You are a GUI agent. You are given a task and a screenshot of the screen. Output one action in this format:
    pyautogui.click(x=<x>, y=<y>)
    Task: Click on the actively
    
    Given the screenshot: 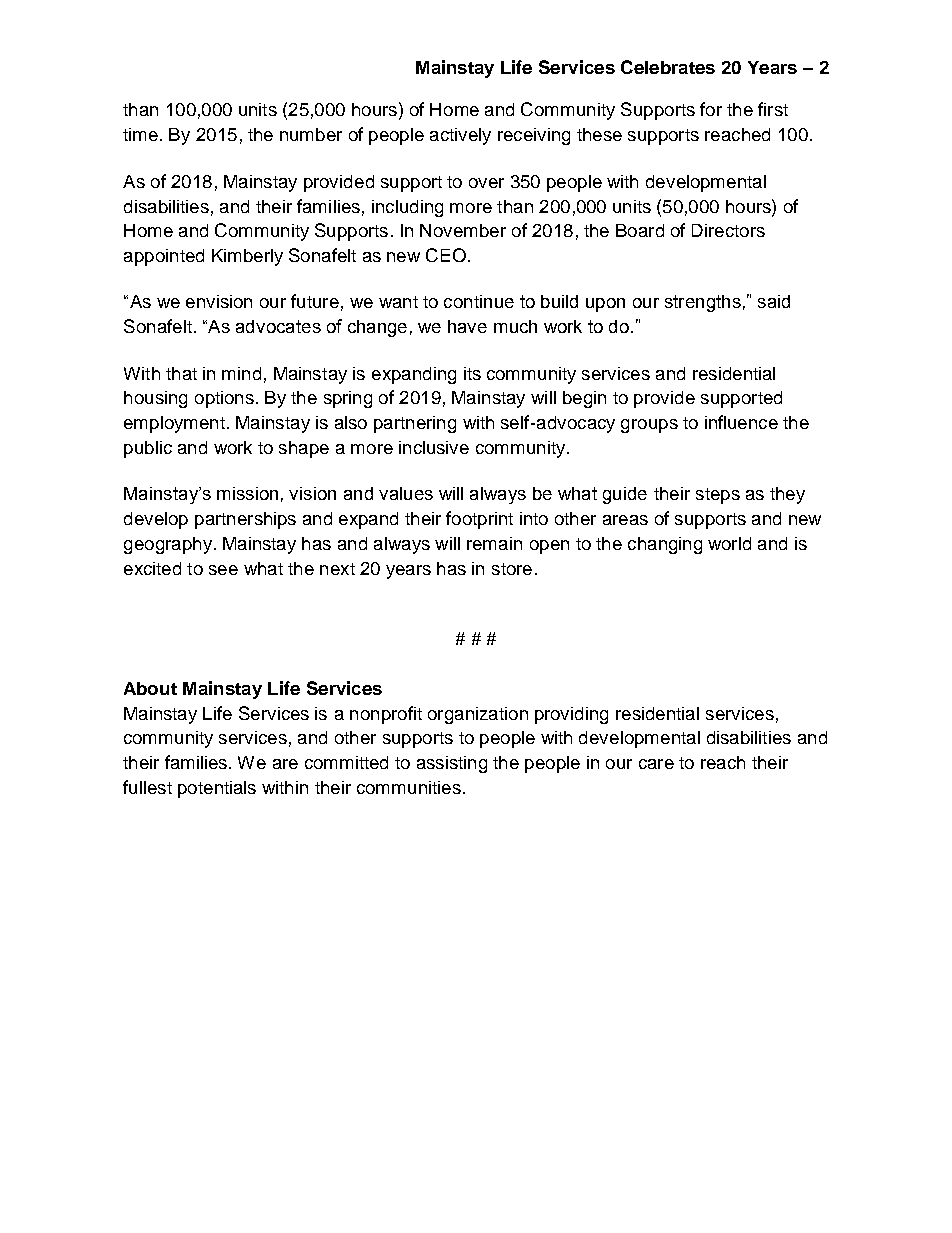 What is the action you would take?
    pyautogui.click(x=460, y=136)
